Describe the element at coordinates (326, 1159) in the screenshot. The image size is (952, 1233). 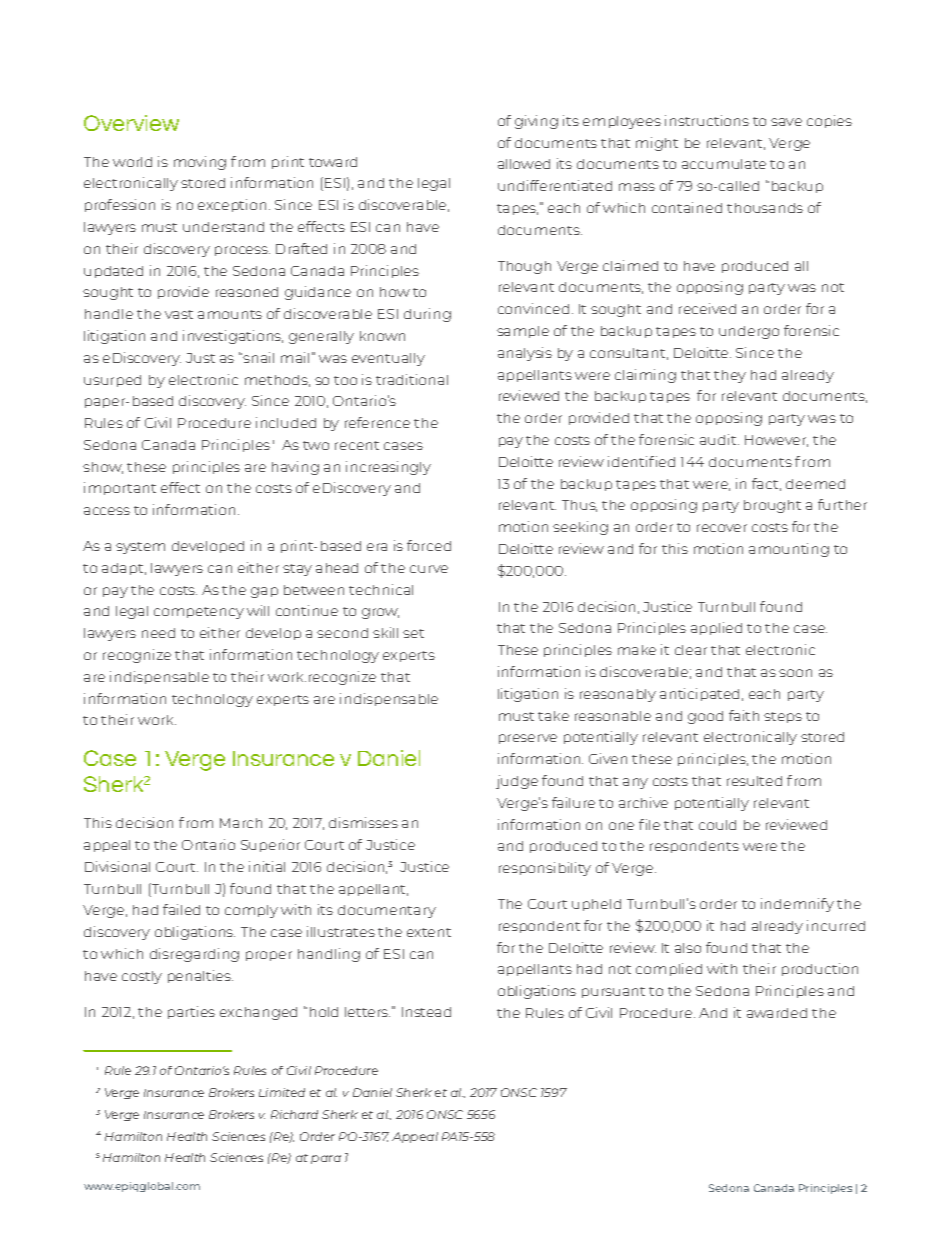
I see `para` at that location.
